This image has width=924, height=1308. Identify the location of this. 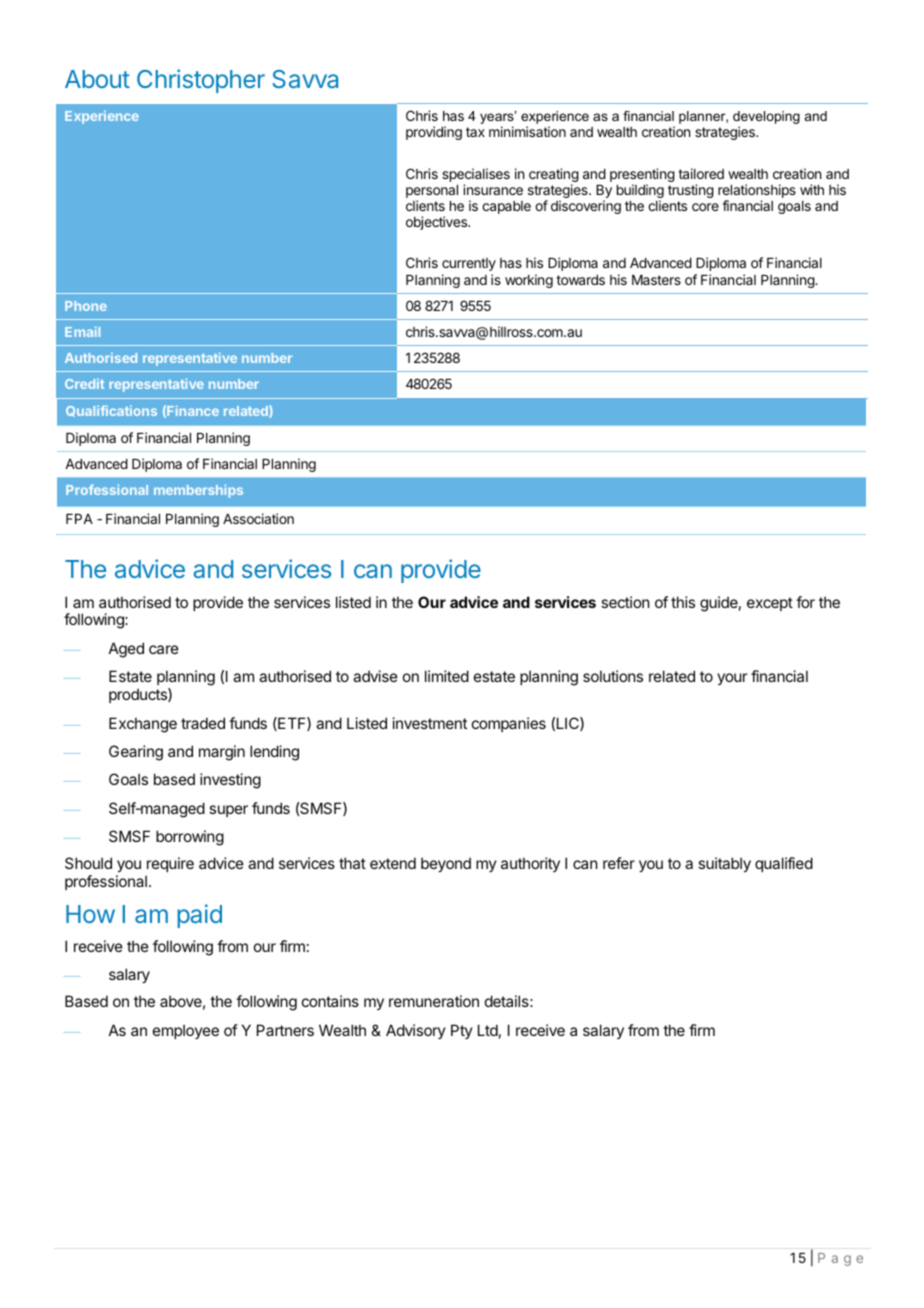
(683, 602).
